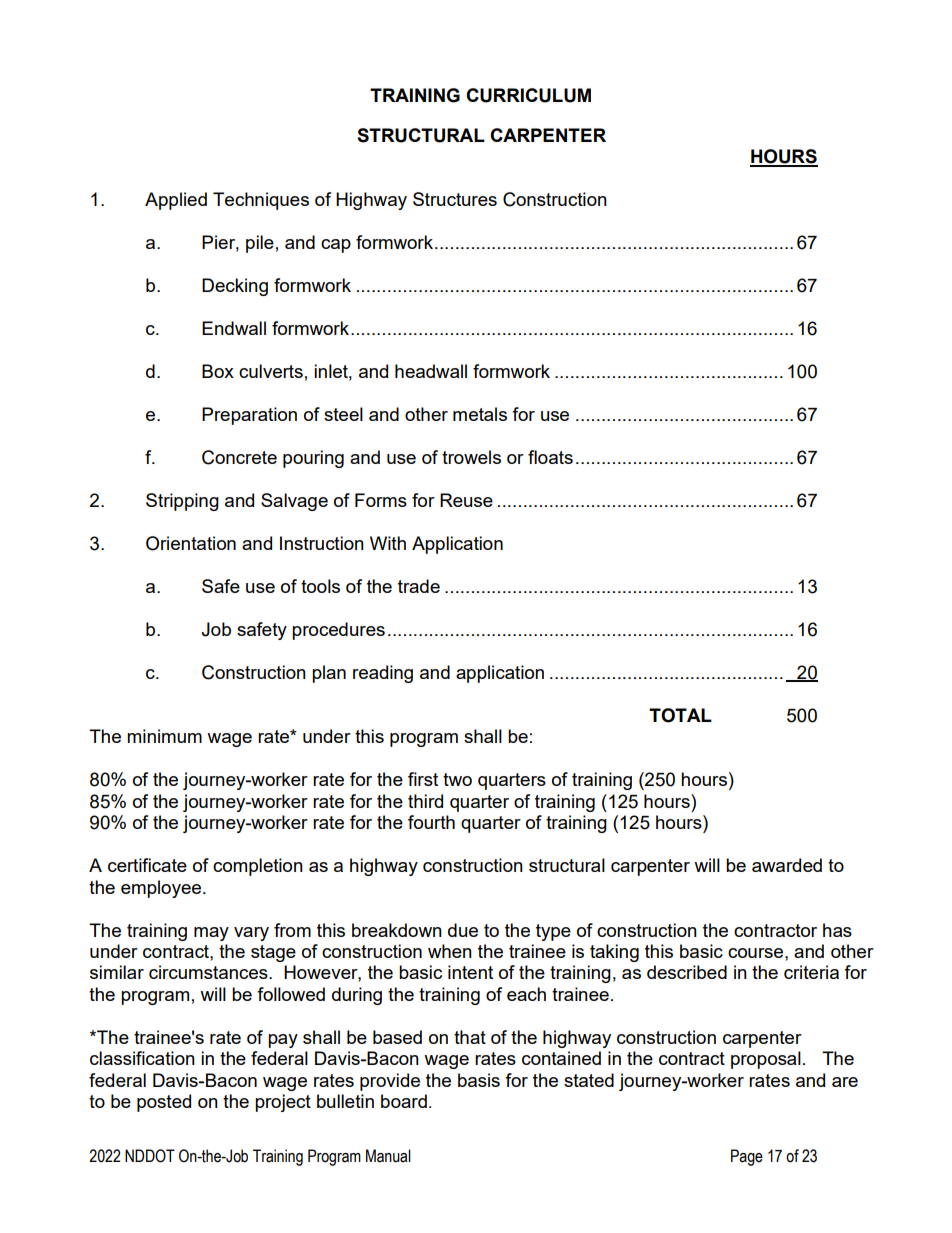  What do you see at coordinates (463, 930) in the image?
I see `due` at bounding box center [463, 930].
